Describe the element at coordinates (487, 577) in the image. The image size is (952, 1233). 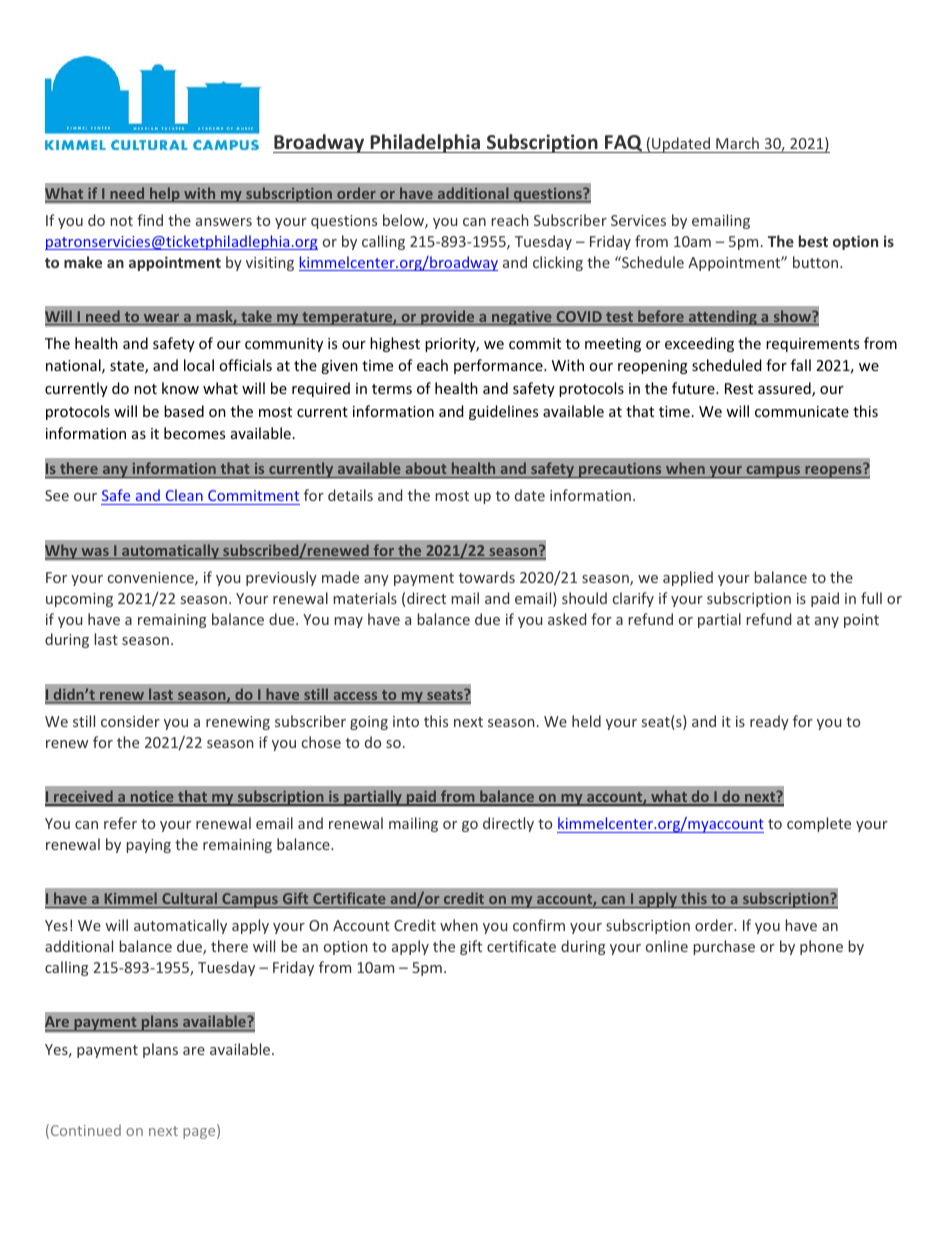
I see `towards` at that location.
